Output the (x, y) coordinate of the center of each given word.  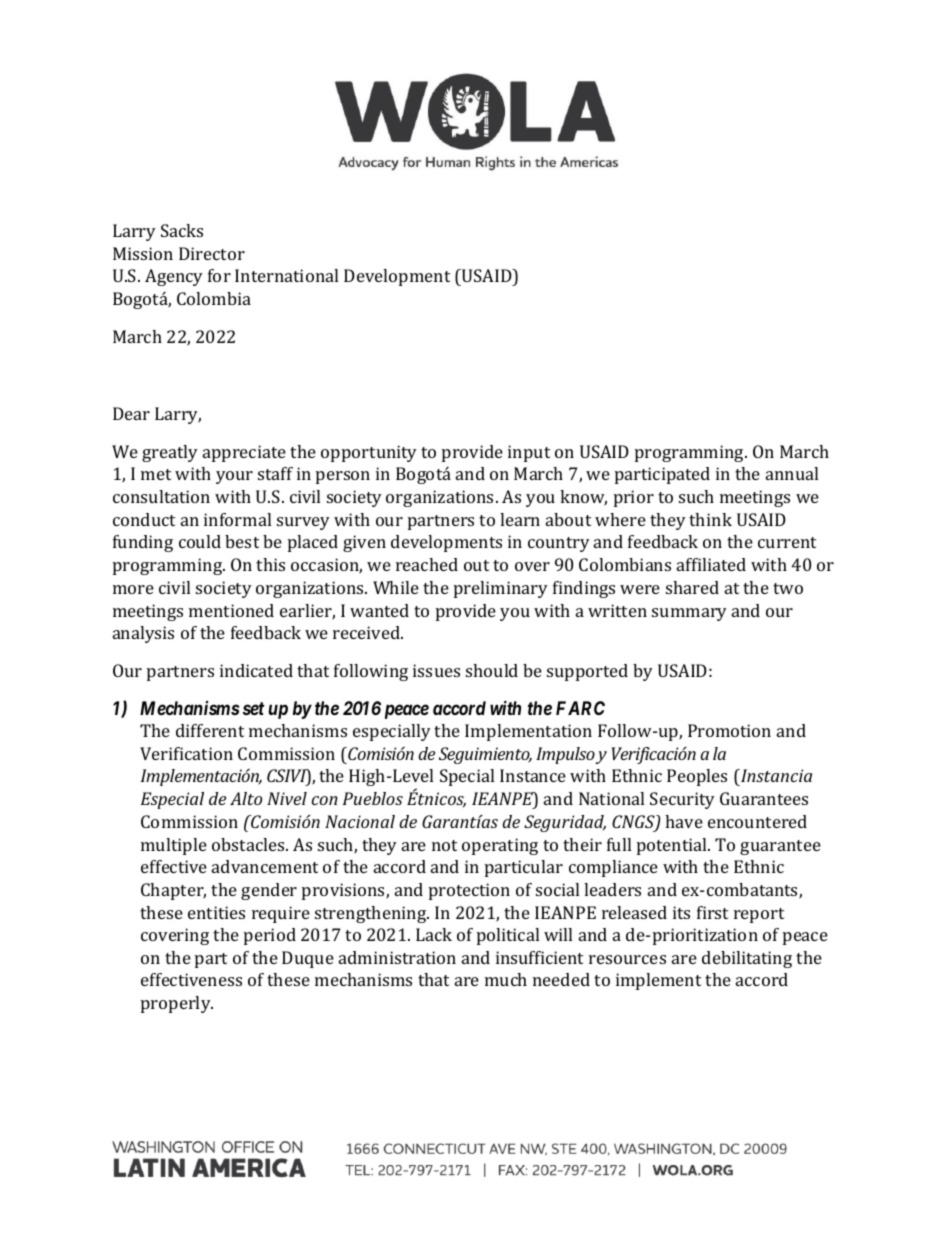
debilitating (747, 959)
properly (177, 1004)
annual (792, 473)
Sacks (182, 230)
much (506, 979)
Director (212, 253)
